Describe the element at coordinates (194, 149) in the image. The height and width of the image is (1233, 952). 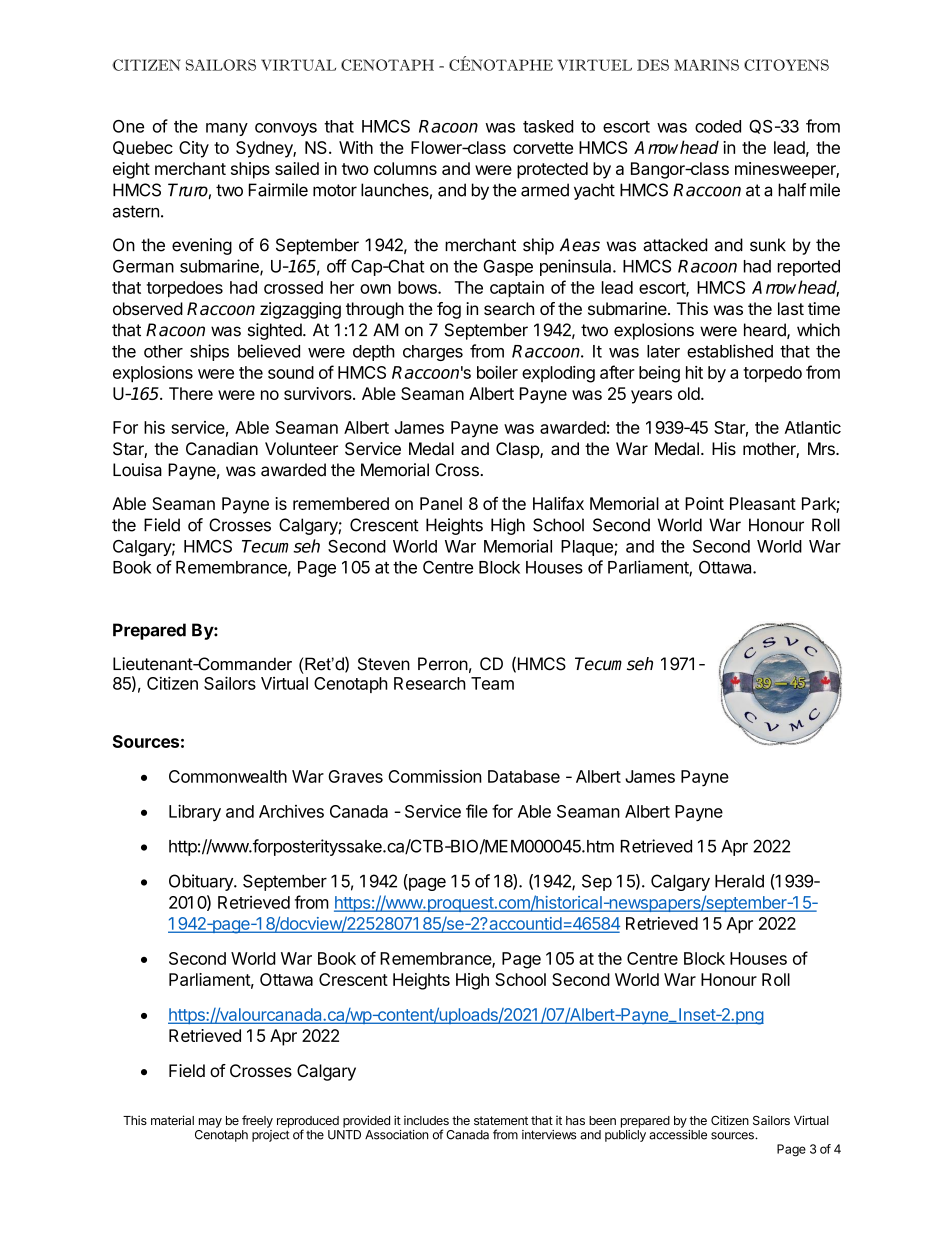
I see `City` at that location.
